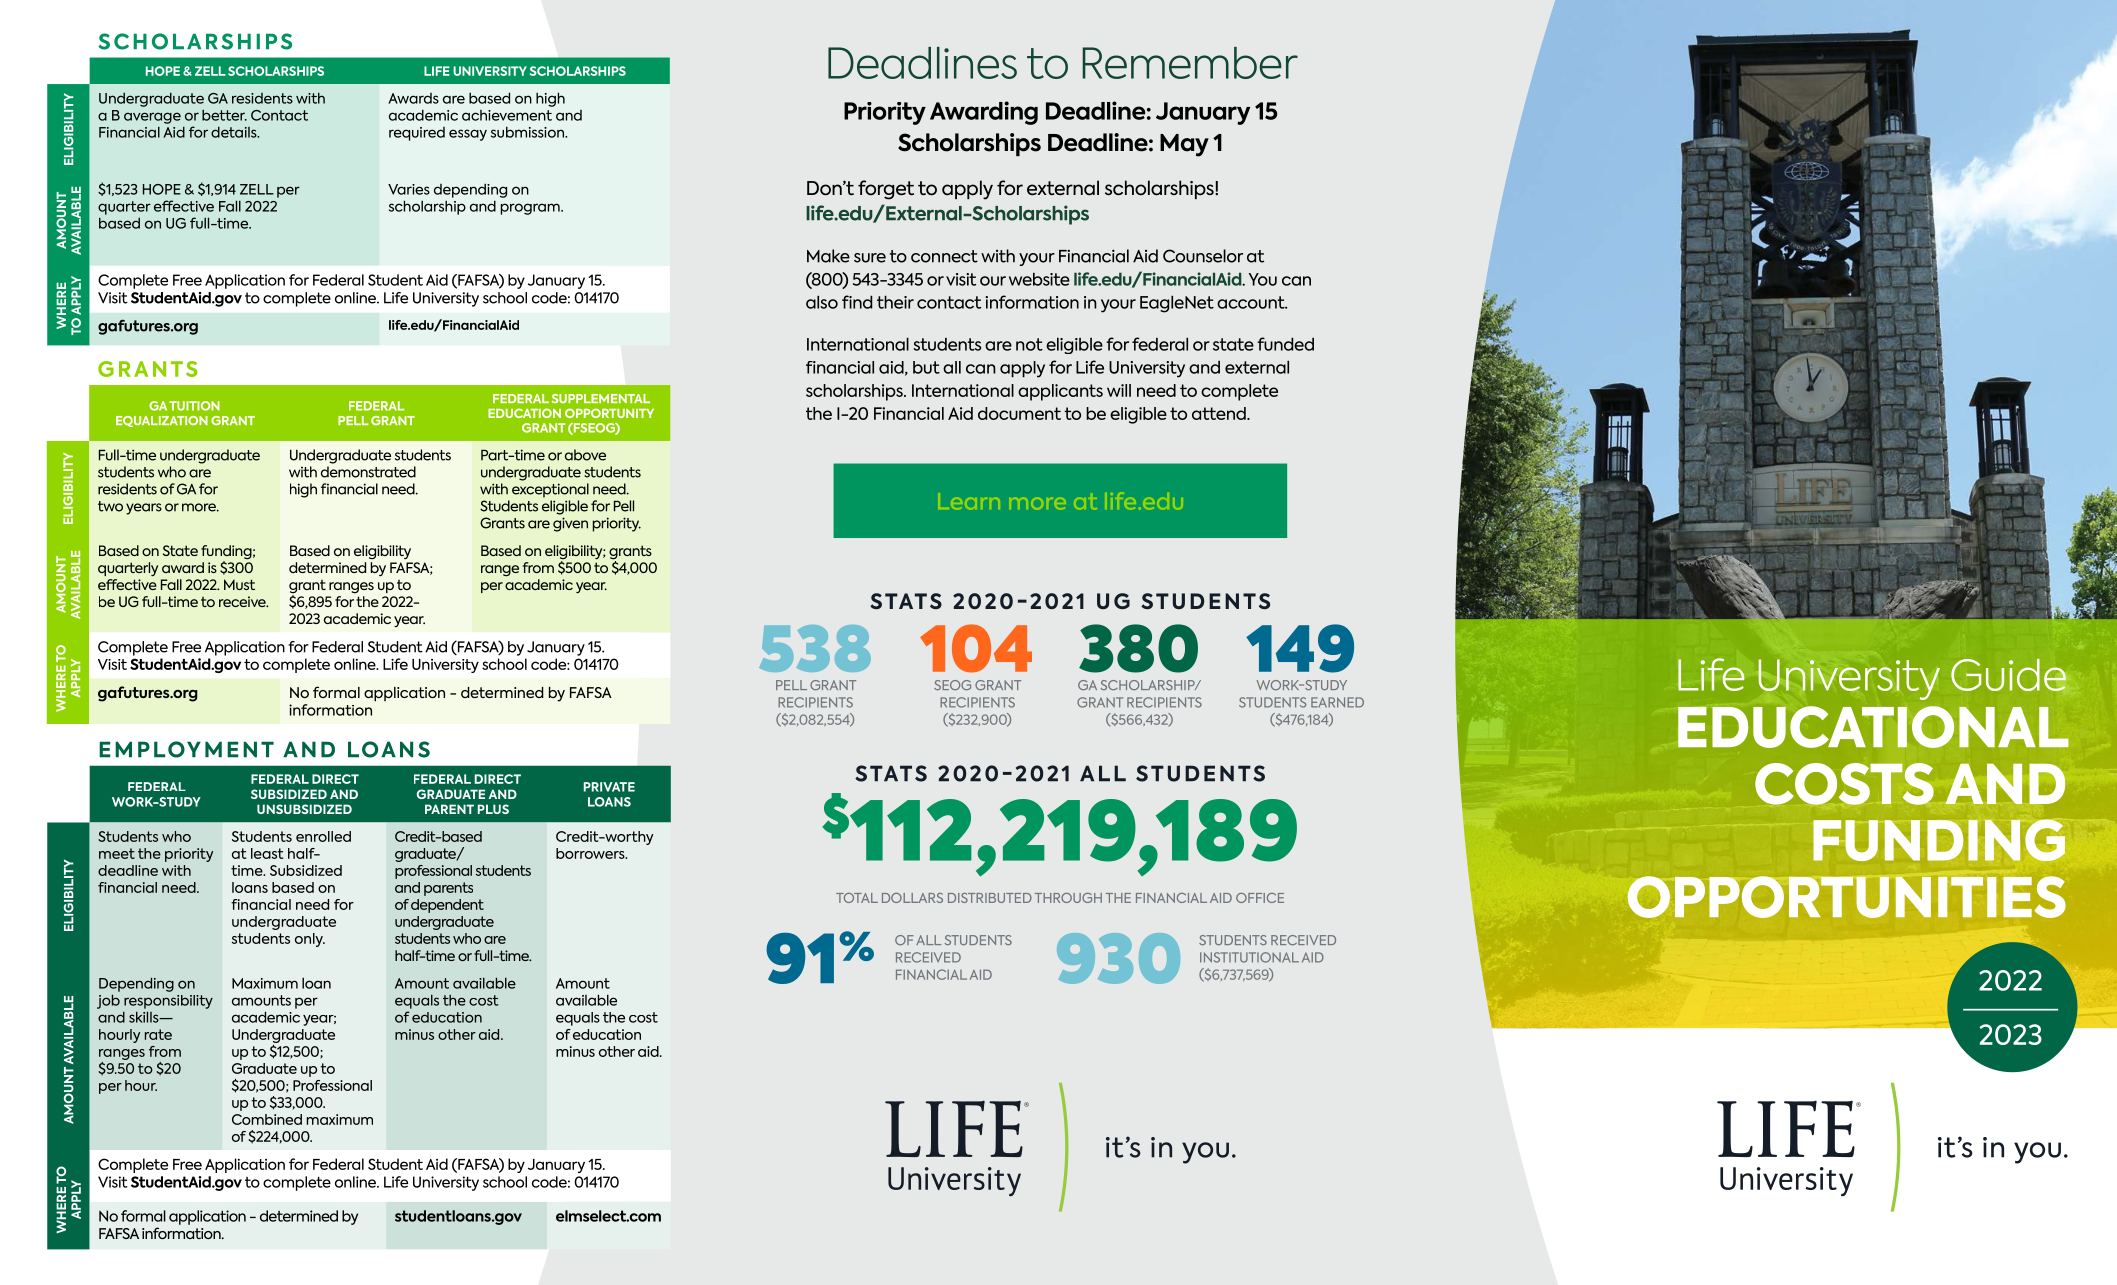 This page has width=2117, height=1285. What do you see at coordinates (1029, 344) in the page?
I see `not` at bounding box center [1029, 344].
